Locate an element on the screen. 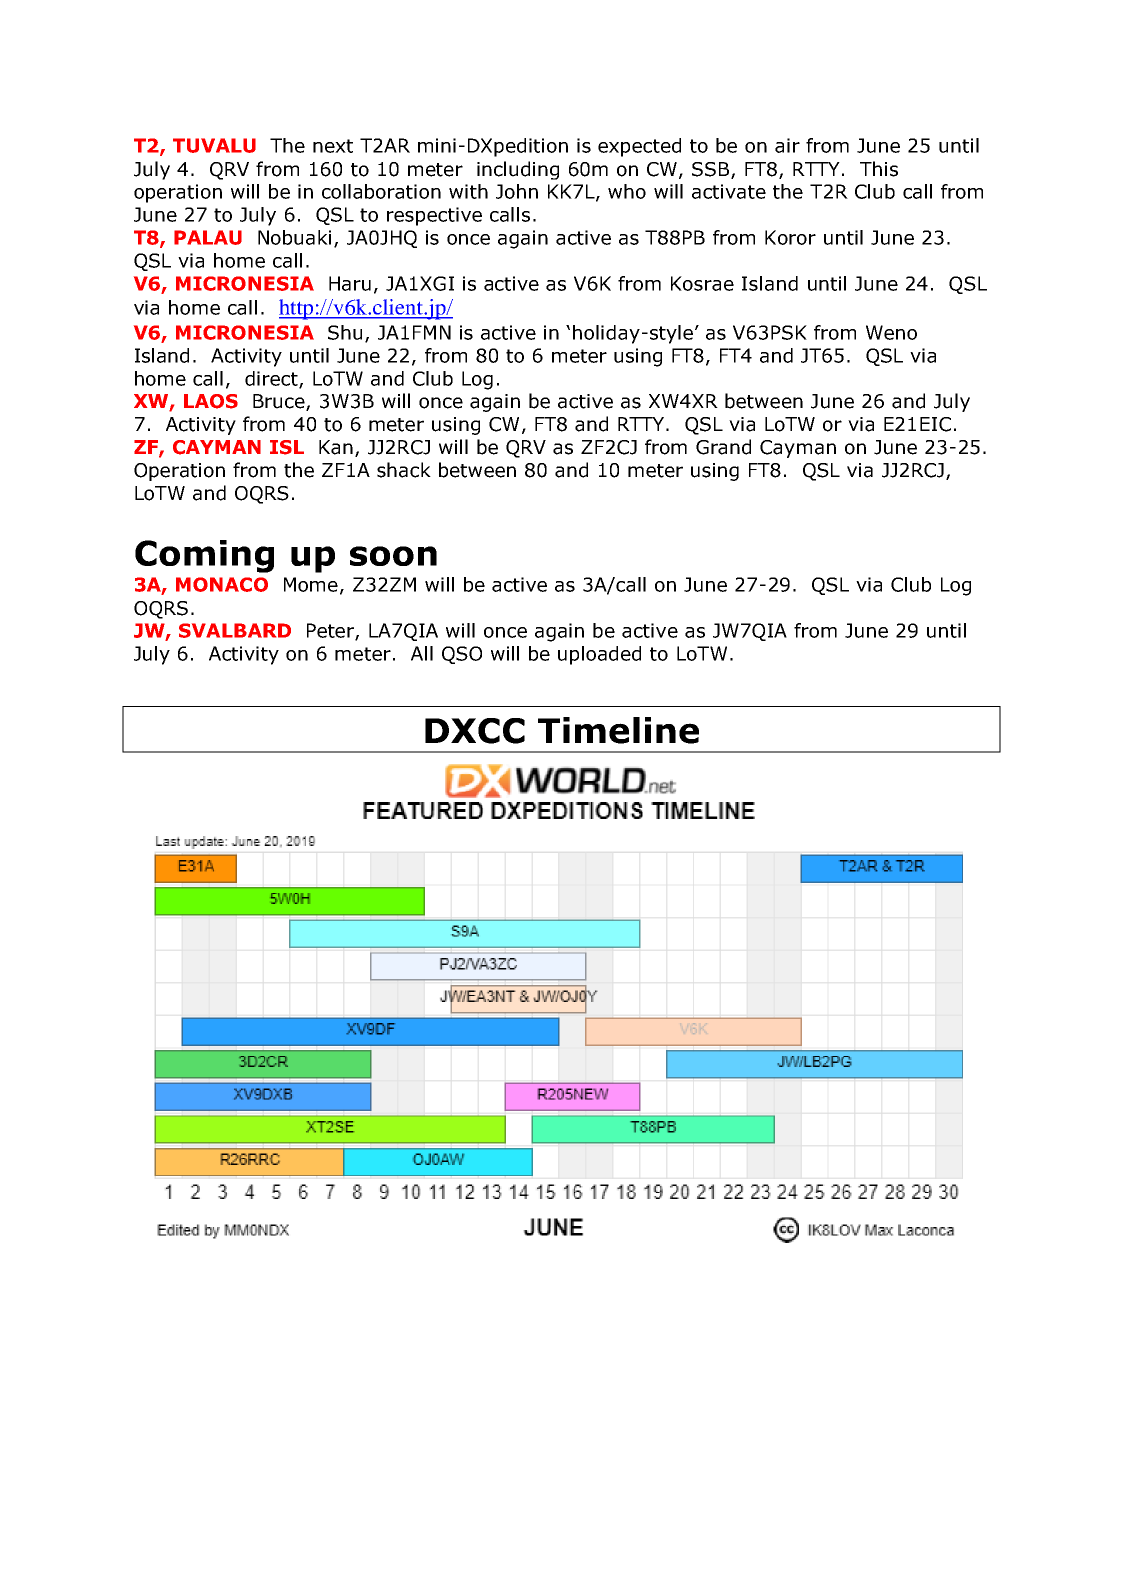  air is located at coordinates (787, 145).
